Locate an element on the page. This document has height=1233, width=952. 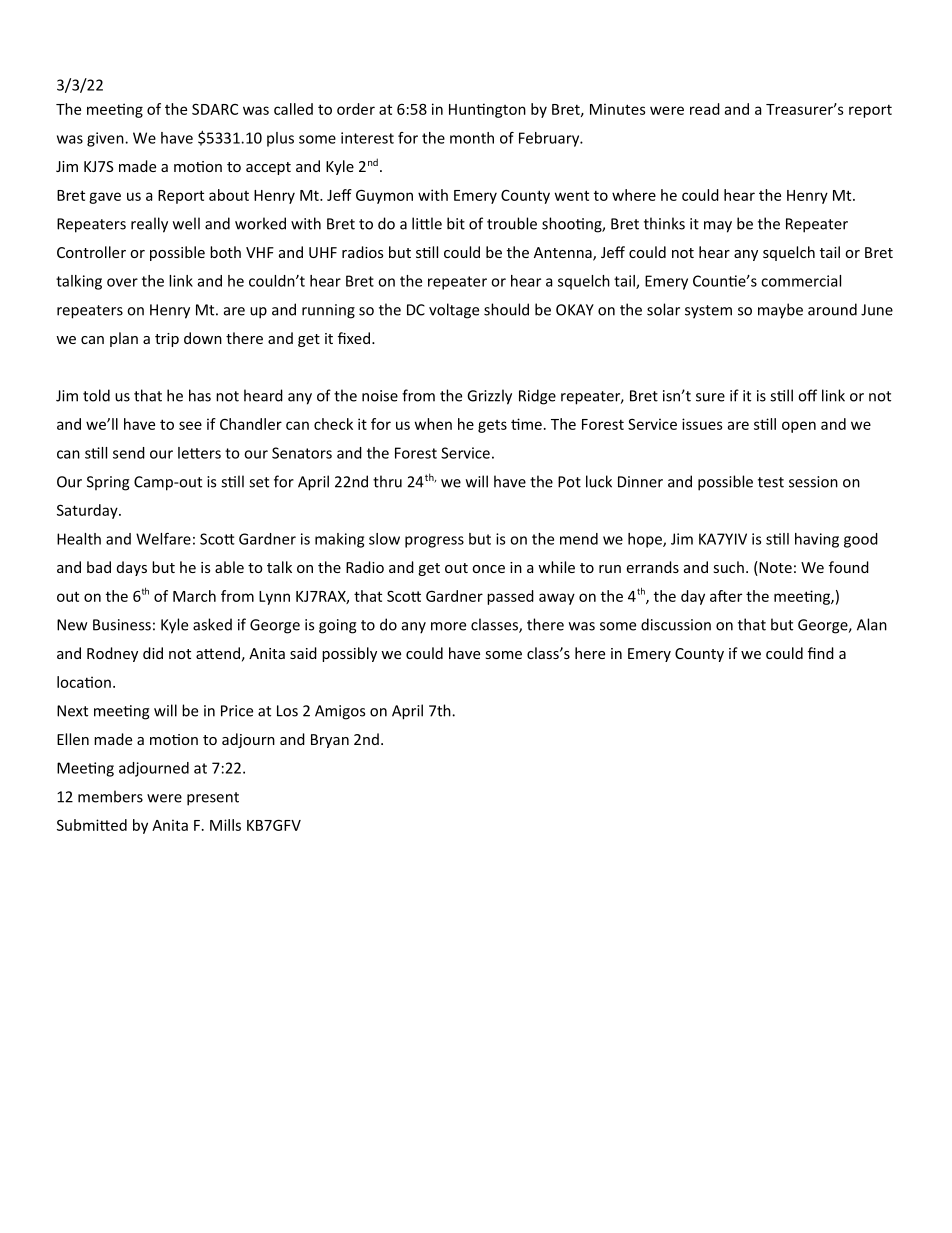
given is located at coordinates (106, 139).
